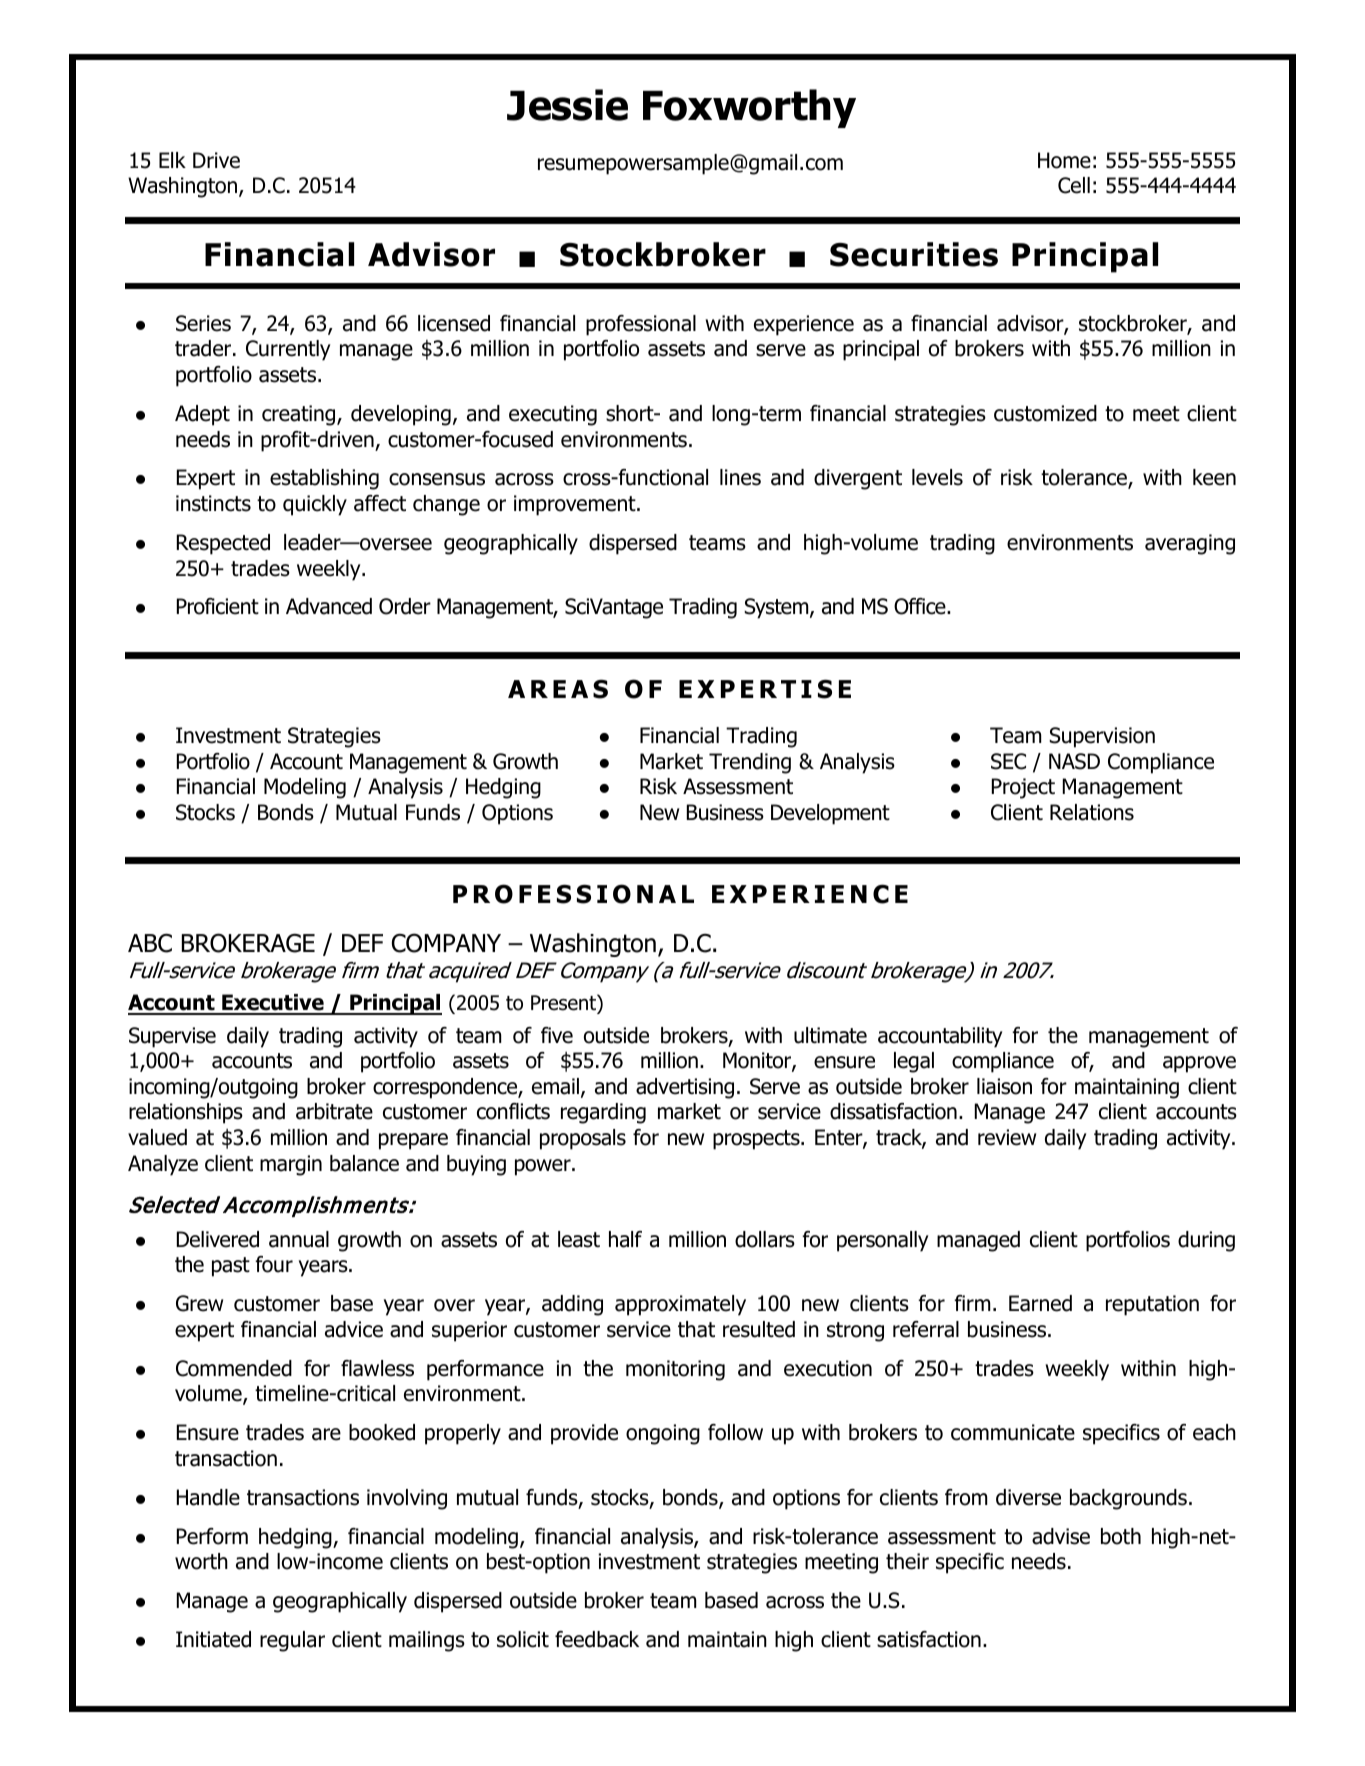  I want to click on Supervision, so click(1102, 737).
